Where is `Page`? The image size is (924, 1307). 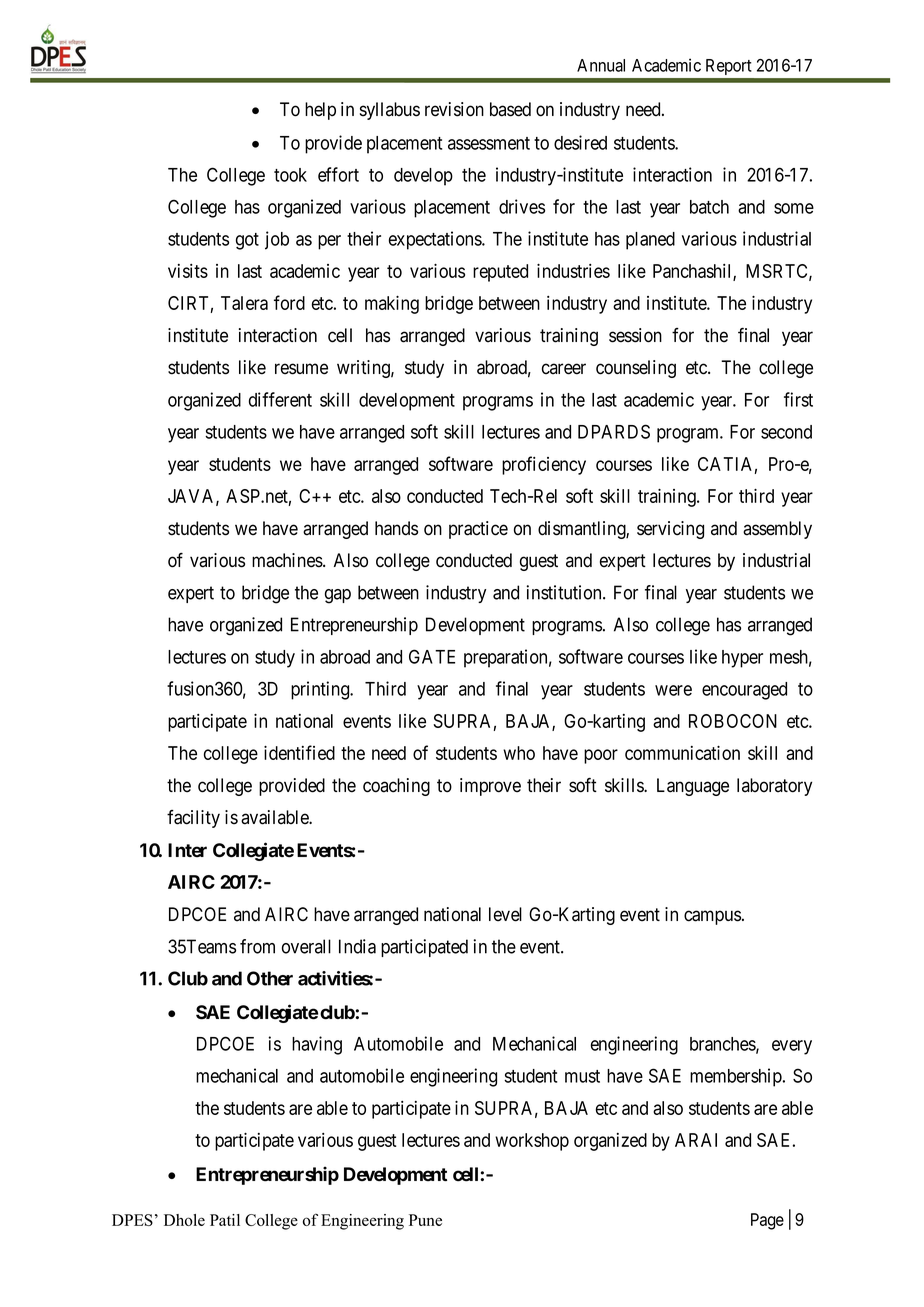 Page is located at coordinates (767, 1221).
